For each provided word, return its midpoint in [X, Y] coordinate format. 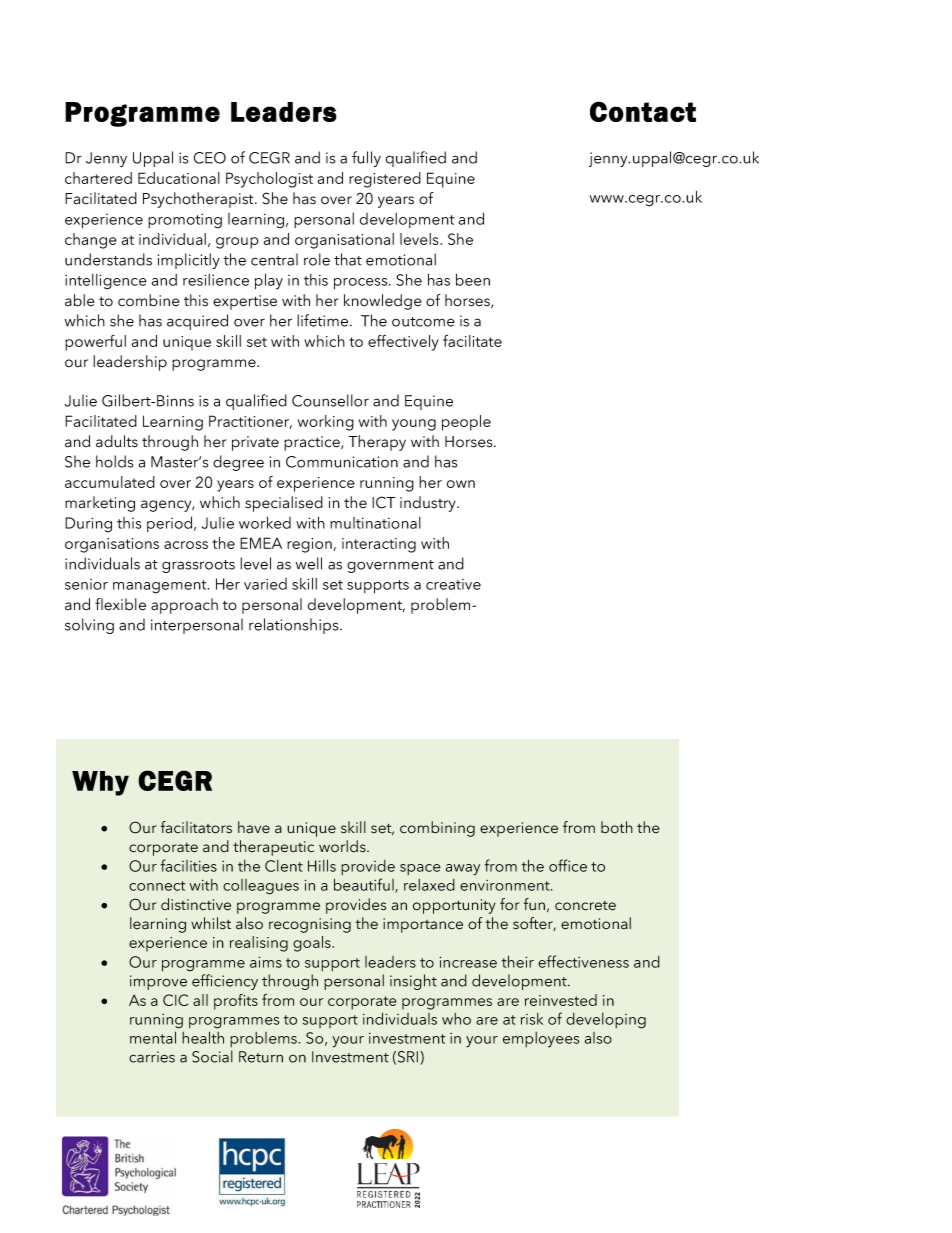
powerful [95, 343]
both [617, 827]
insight [413, 982]
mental [153, 1037]
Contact [643, 111]
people [466, 423]
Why [100, 783]
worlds [343, 846]
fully [366, 159]
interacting [379, 545]
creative [453, 584]
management [161, 587]
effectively [403, 343]
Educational [179, 178]
